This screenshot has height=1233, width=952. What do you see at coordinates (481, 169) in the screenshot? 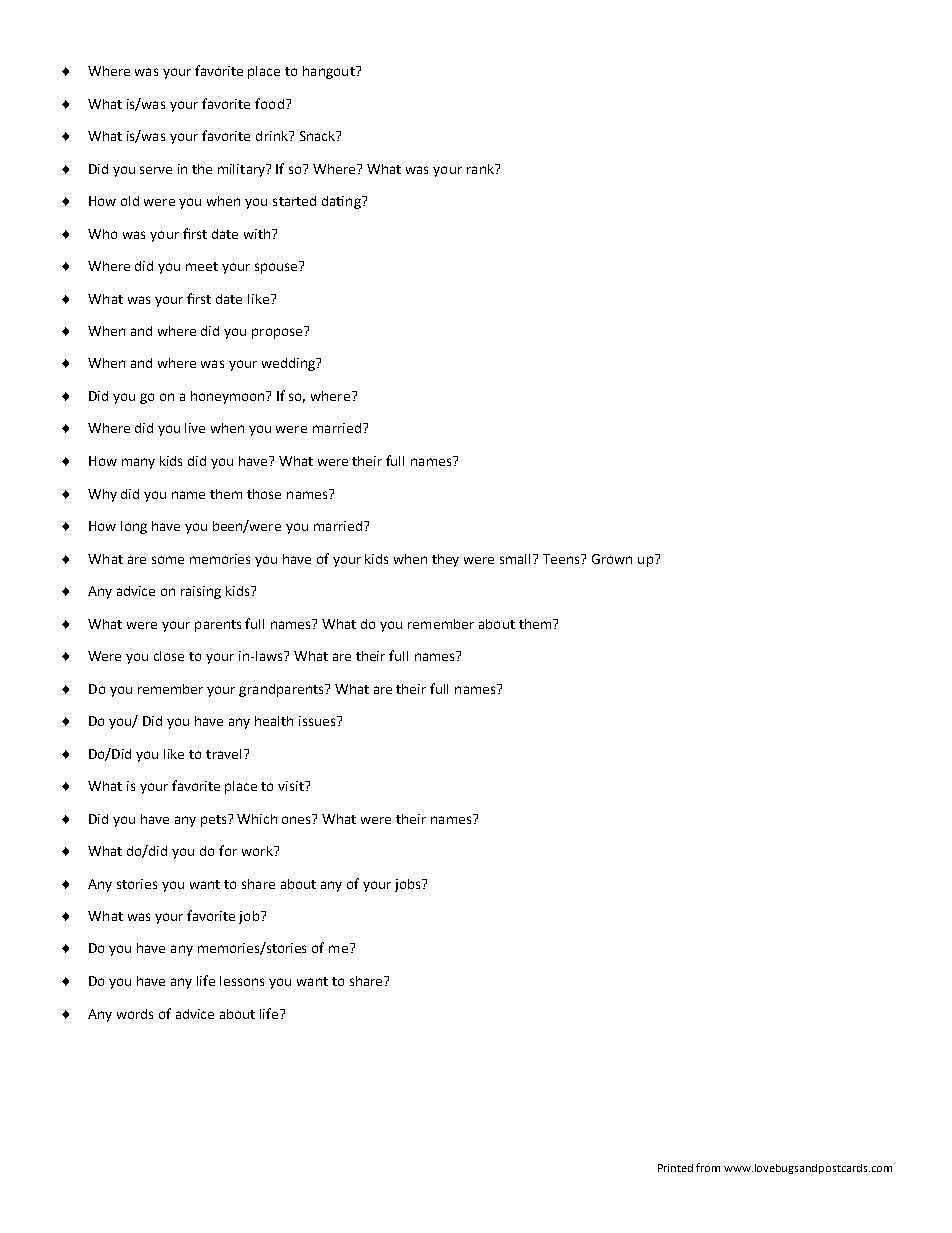
I see `rank` at bounding box center [481, 169].
